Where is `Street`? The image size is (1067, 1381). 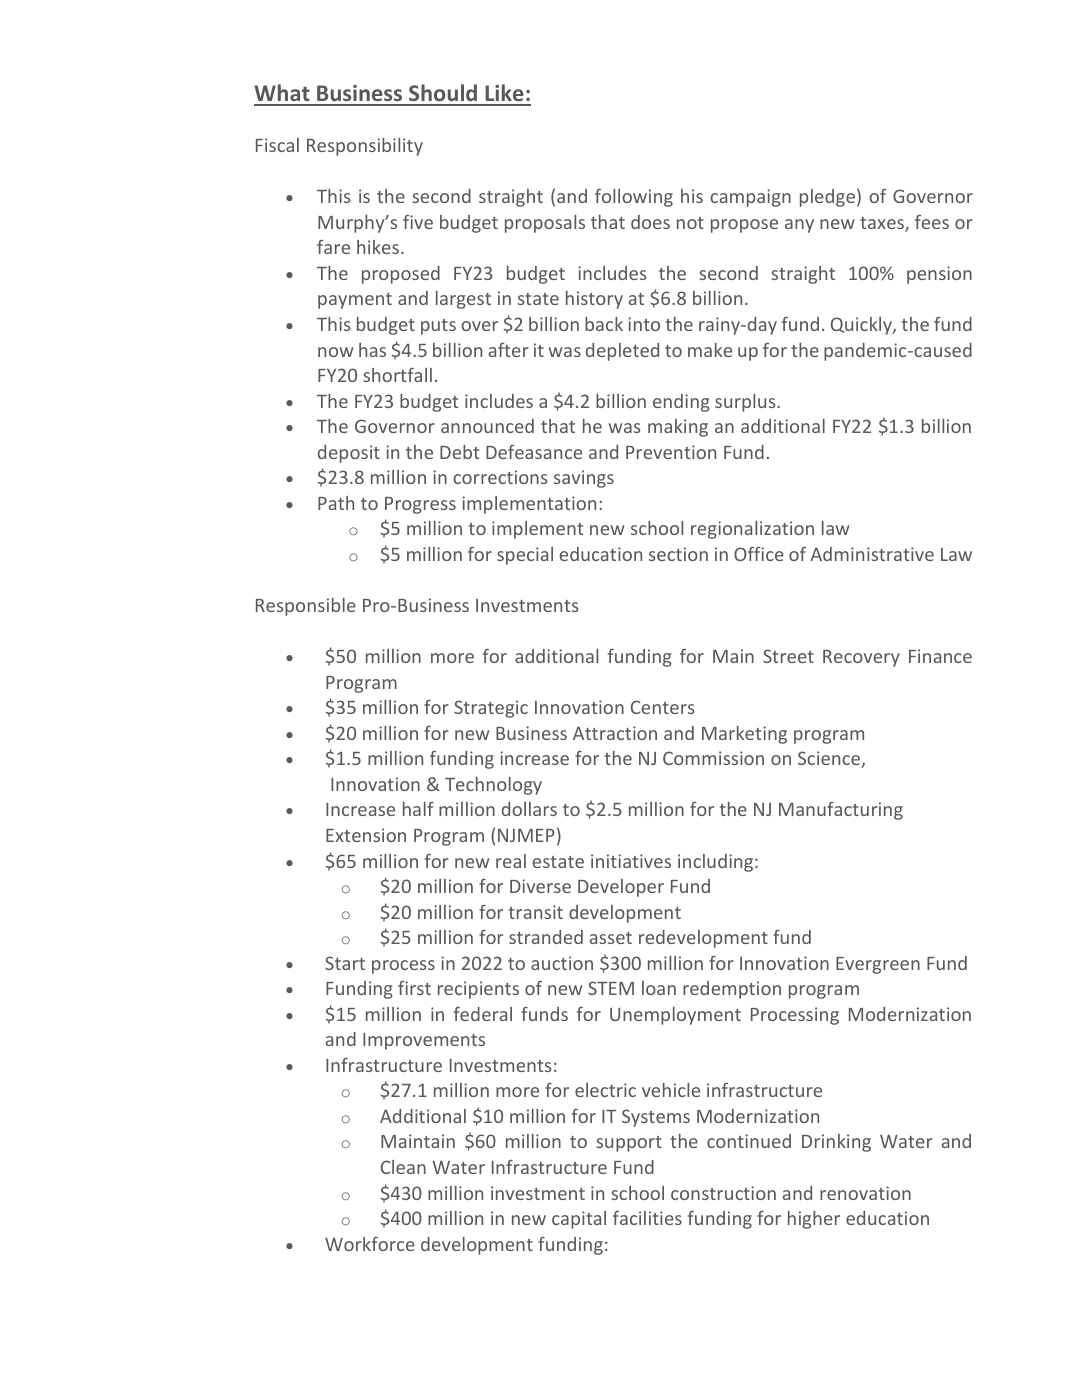 Street is located at coordinates (788, 656).
